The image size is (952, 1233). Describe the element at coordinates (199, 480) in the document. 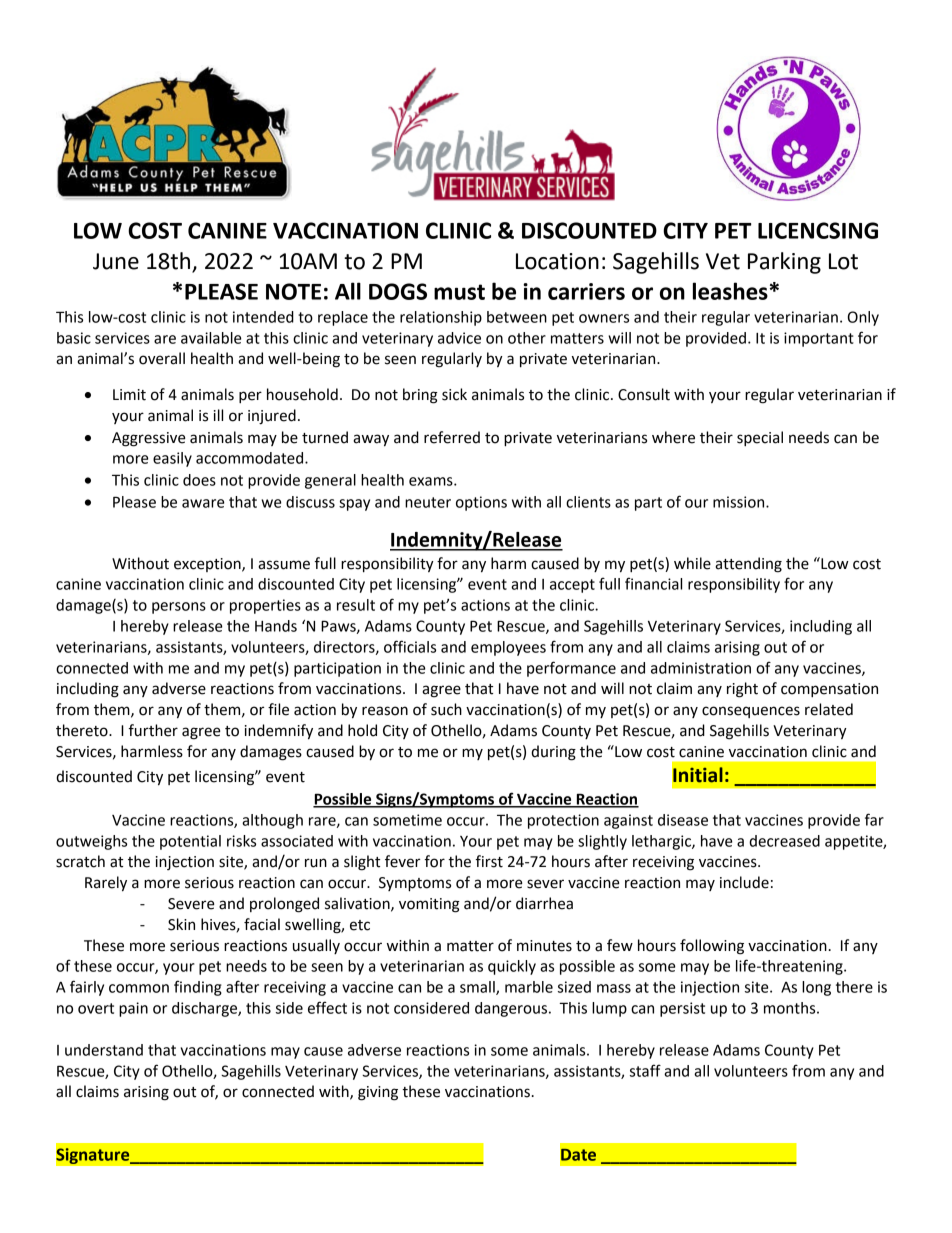

I see `does` at that location.
